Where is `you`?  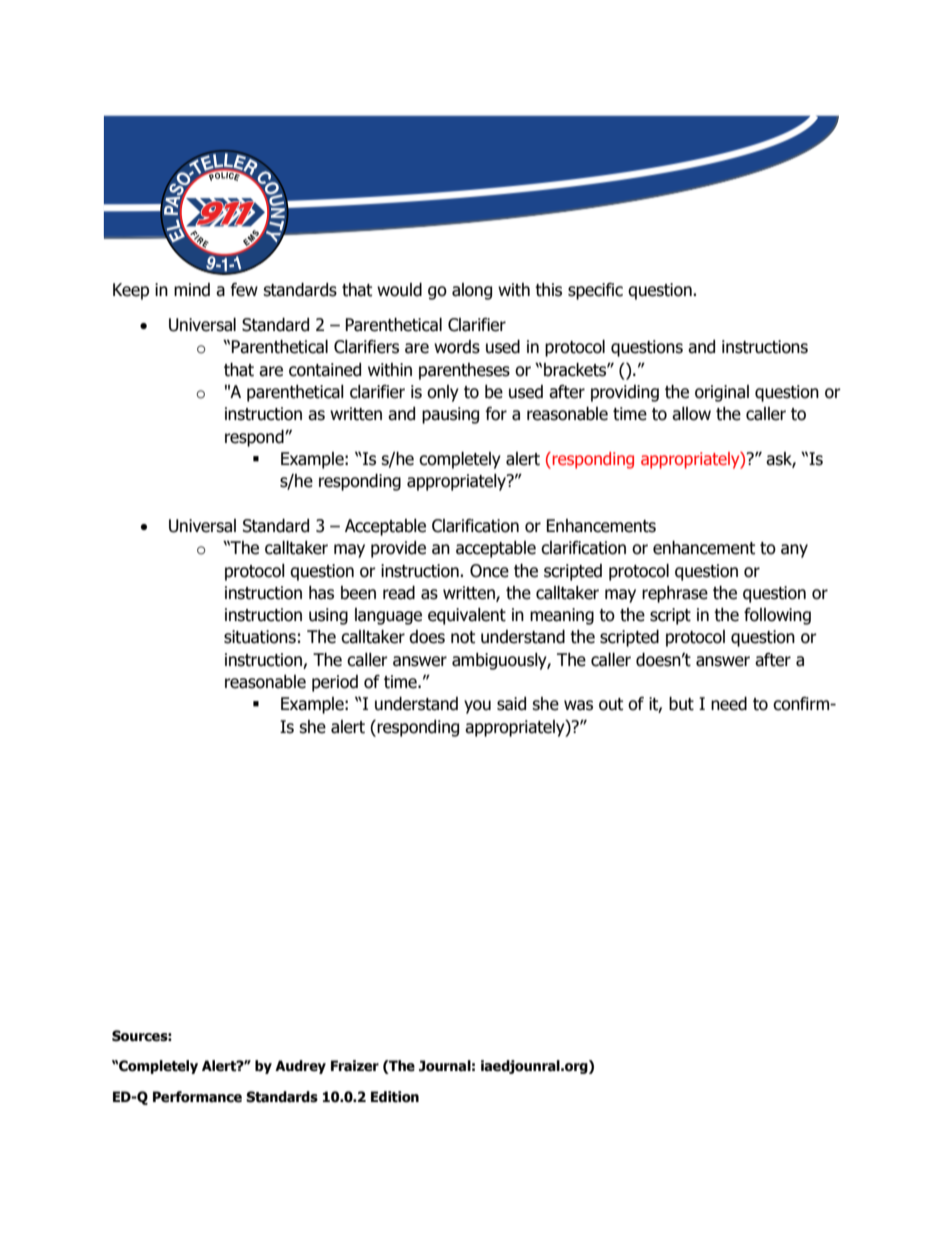 you is located at coordinates (477, 707).
